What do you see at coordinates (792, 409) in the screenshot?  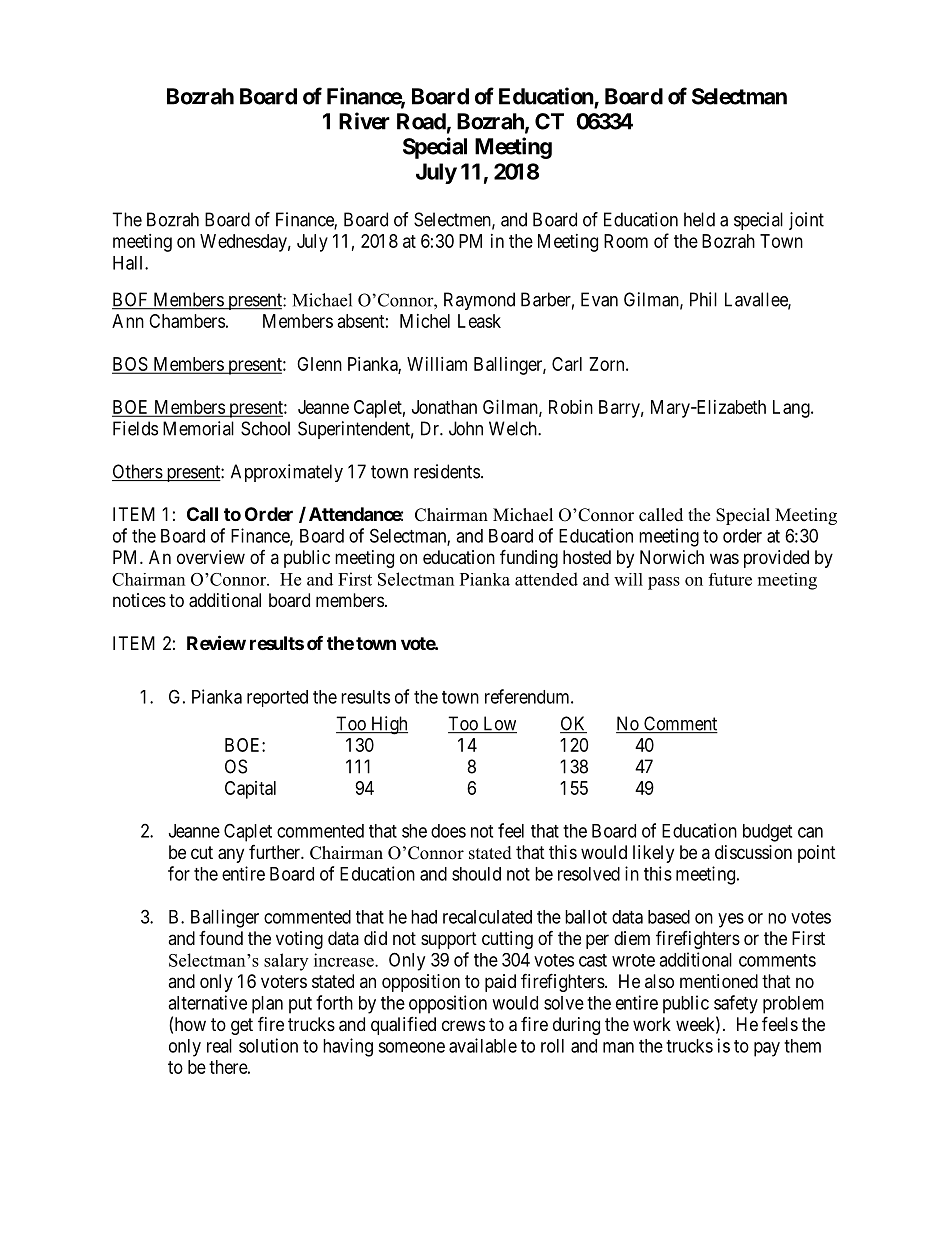 I see `Lang` at bounding box center [792, 409].
